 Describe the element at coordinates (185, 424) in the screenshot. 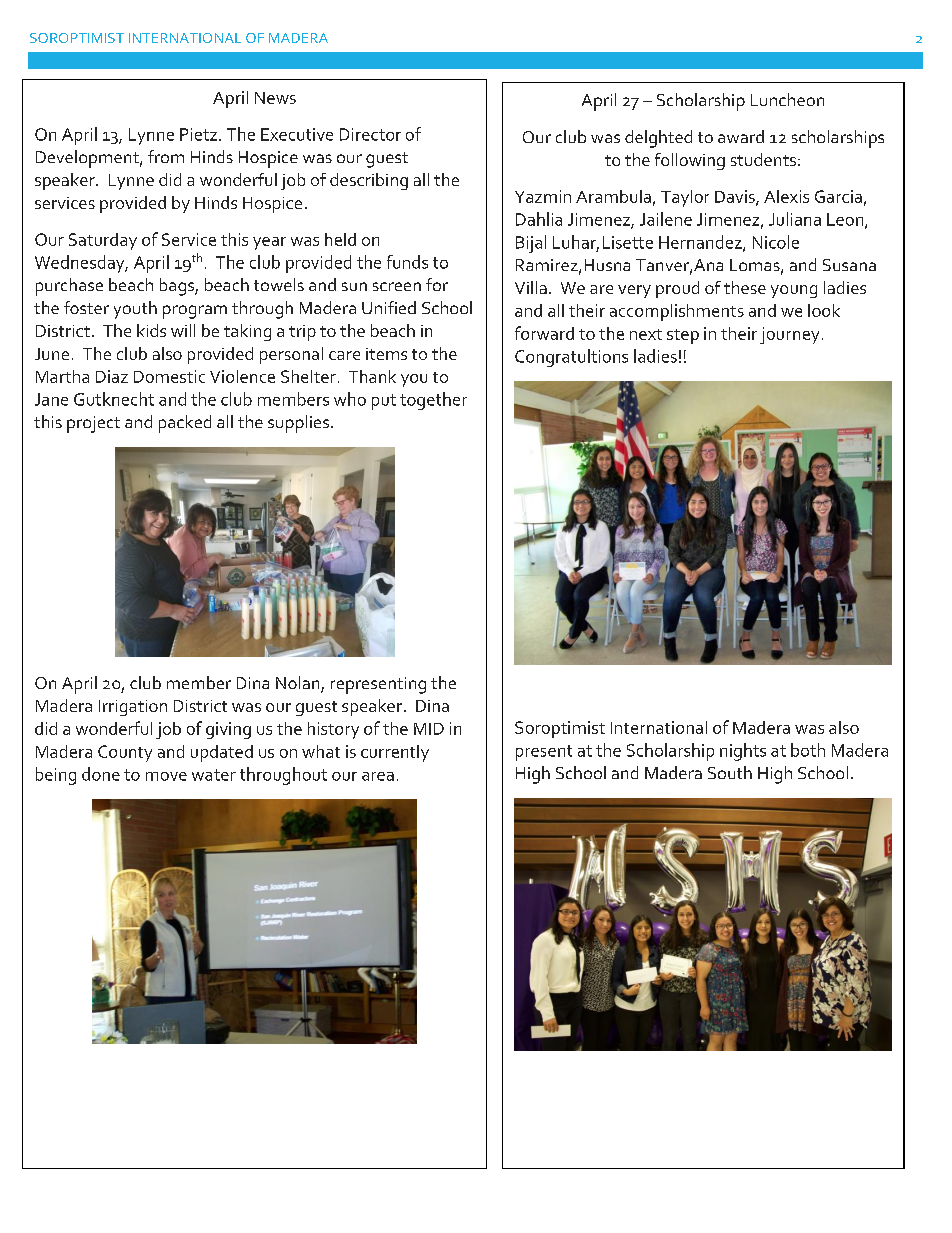

I see `packed` at that location.
